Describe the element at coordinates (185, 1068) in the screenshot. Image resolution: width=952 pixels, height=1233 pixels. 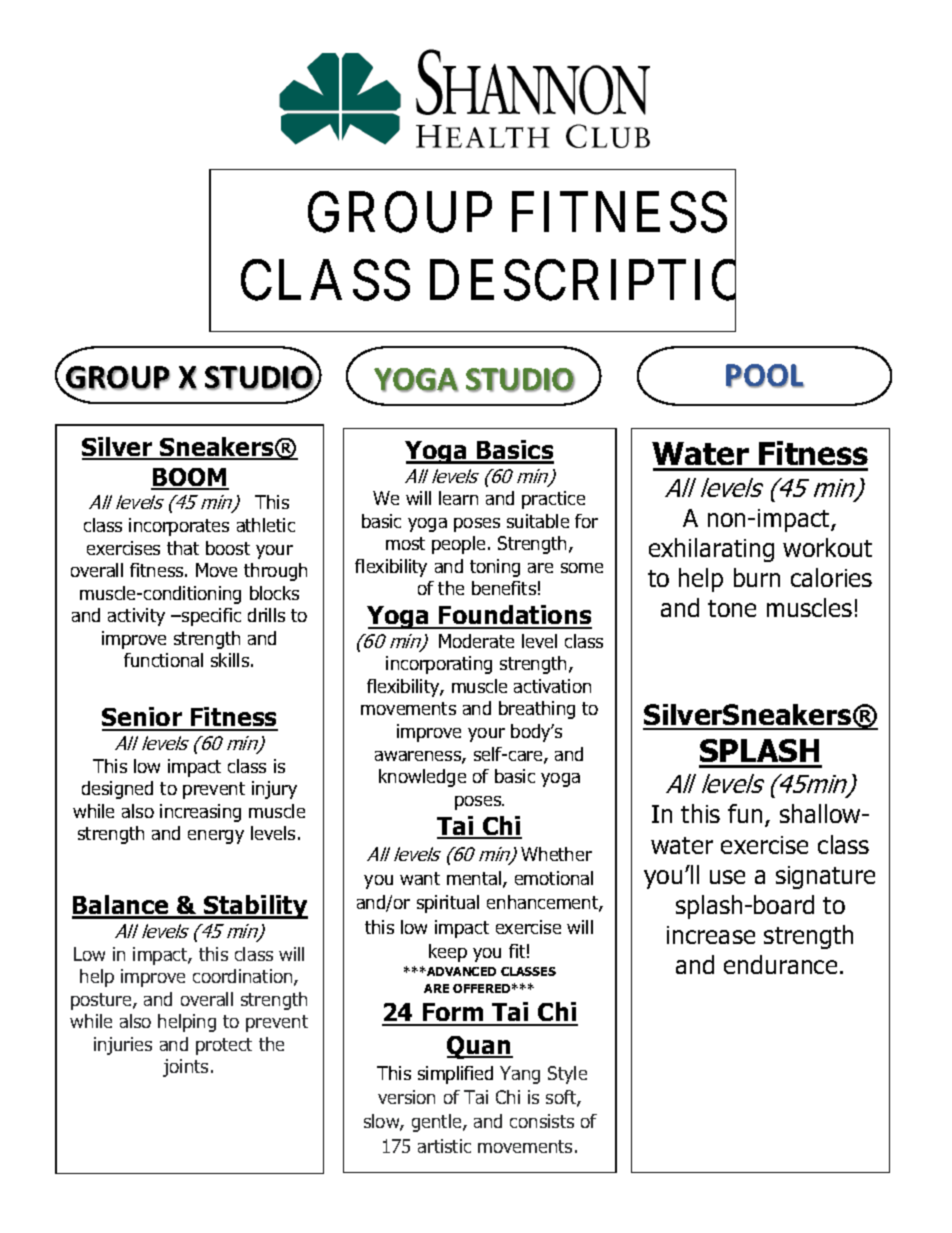
I see `joints` at that location.
